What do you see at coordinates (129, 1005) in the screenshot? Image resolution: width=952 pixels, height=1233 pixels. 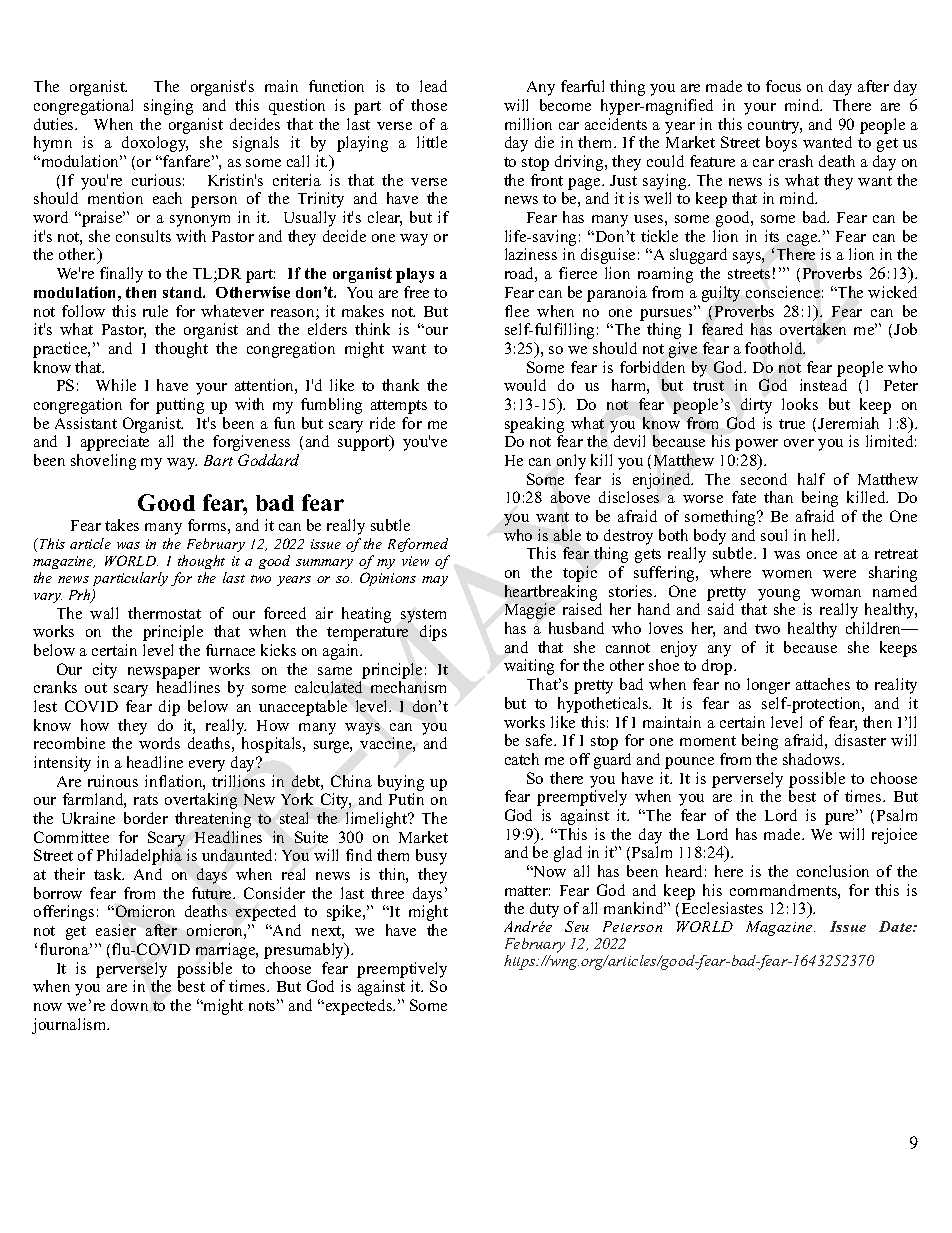 I see `down` at bounding box center [129, 1005].
